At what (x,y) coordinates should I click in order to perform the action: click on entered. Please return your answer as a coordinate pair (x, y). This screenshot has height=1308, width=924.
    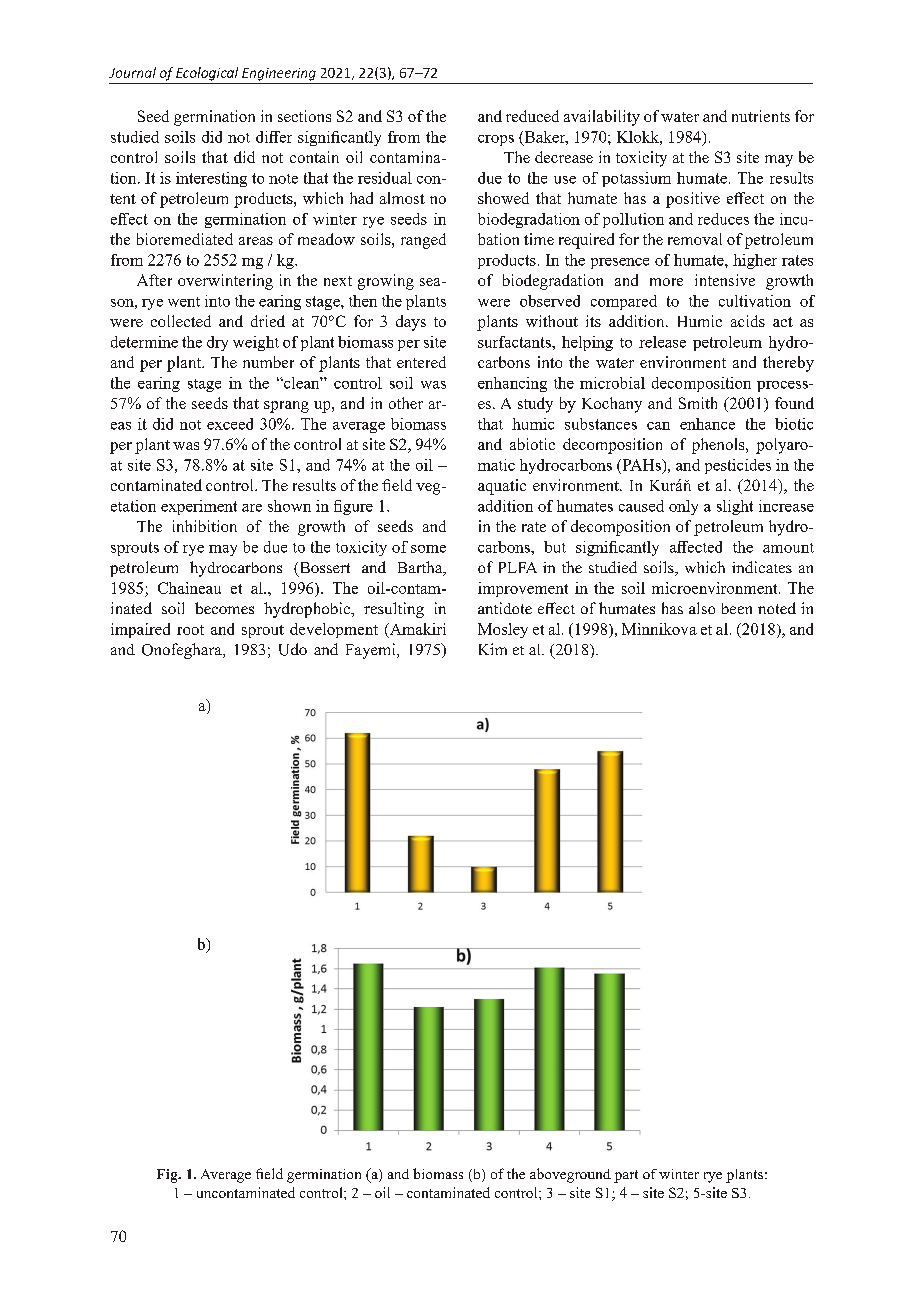
    Looking at the image, I should click on (421, 362).
